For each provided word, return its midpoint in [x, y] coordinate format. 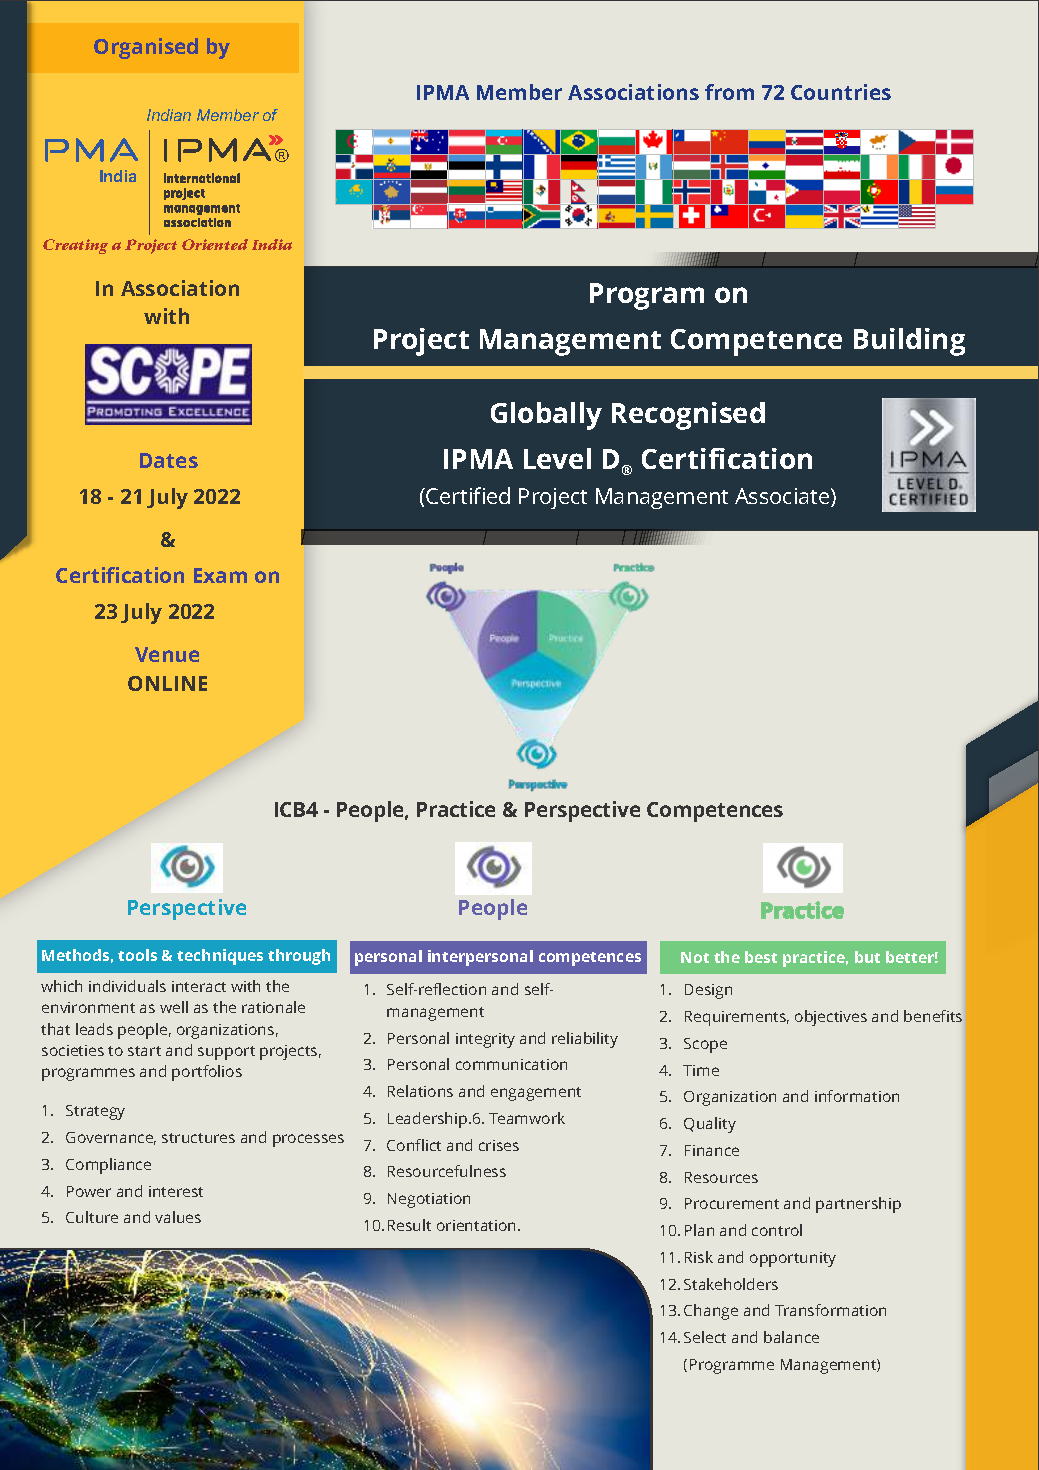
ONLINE [167, 683]
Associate [783, 497]
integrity [485, 1040]
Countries [841, 92]
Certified [467, 495]
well [174, 1007]
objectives [831, 1018]
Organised [146, 48]
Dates [169, 460]
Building [909, 342]
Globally [546, 416]
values [178, 1217]
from [729, 92]
